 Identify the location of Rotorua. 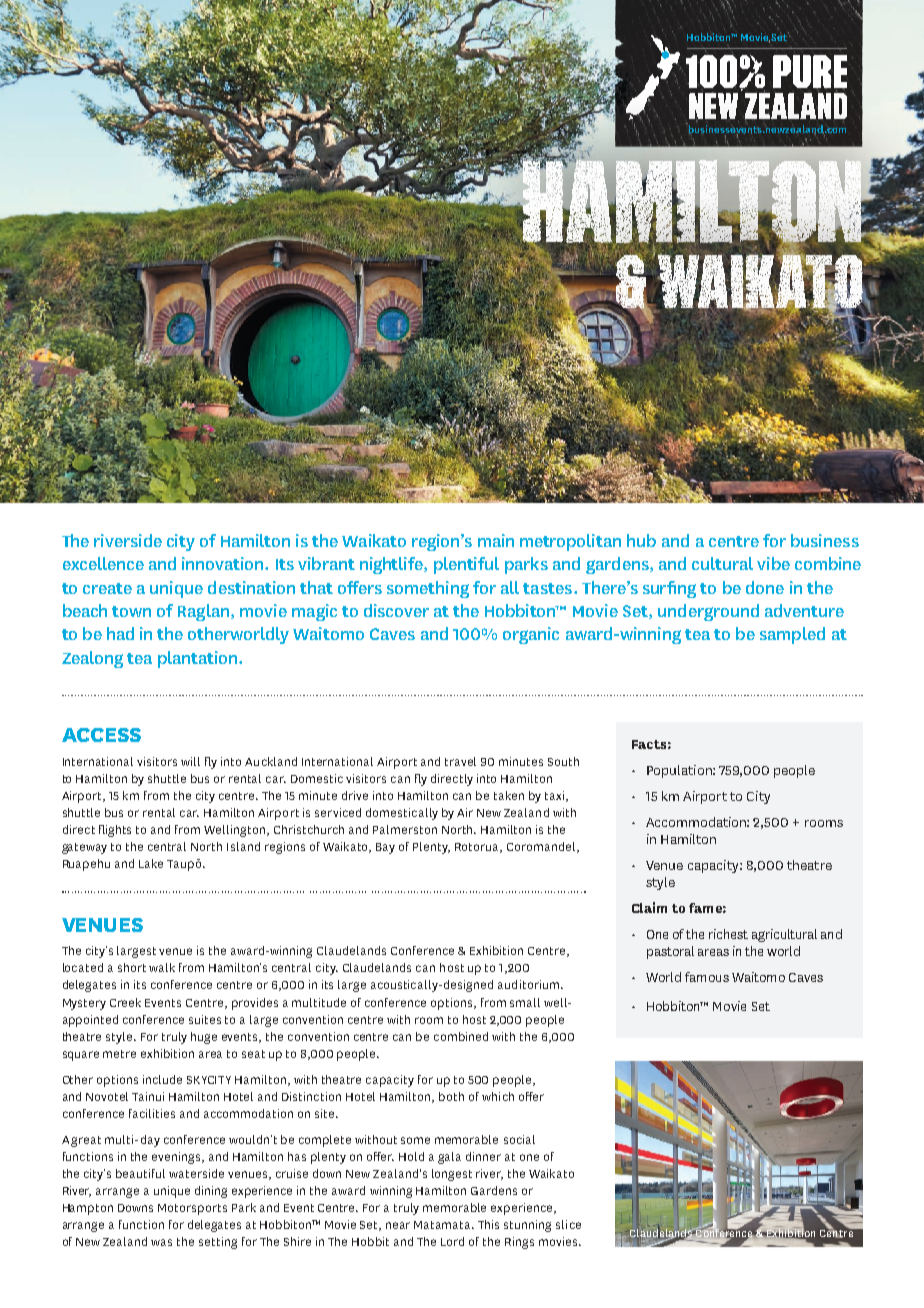
(478, 848).
